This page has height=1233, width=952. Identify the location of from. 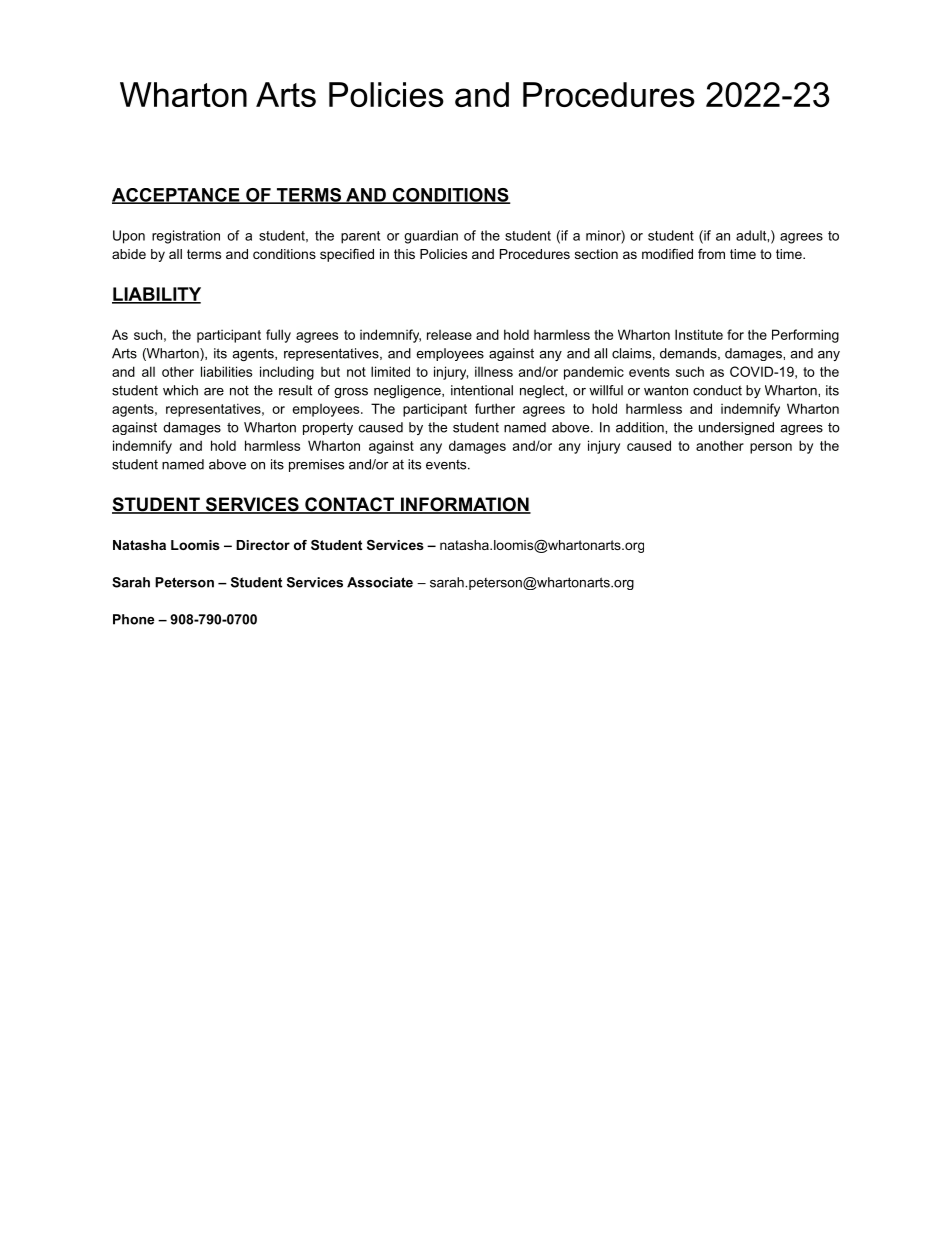
(711, 254).
